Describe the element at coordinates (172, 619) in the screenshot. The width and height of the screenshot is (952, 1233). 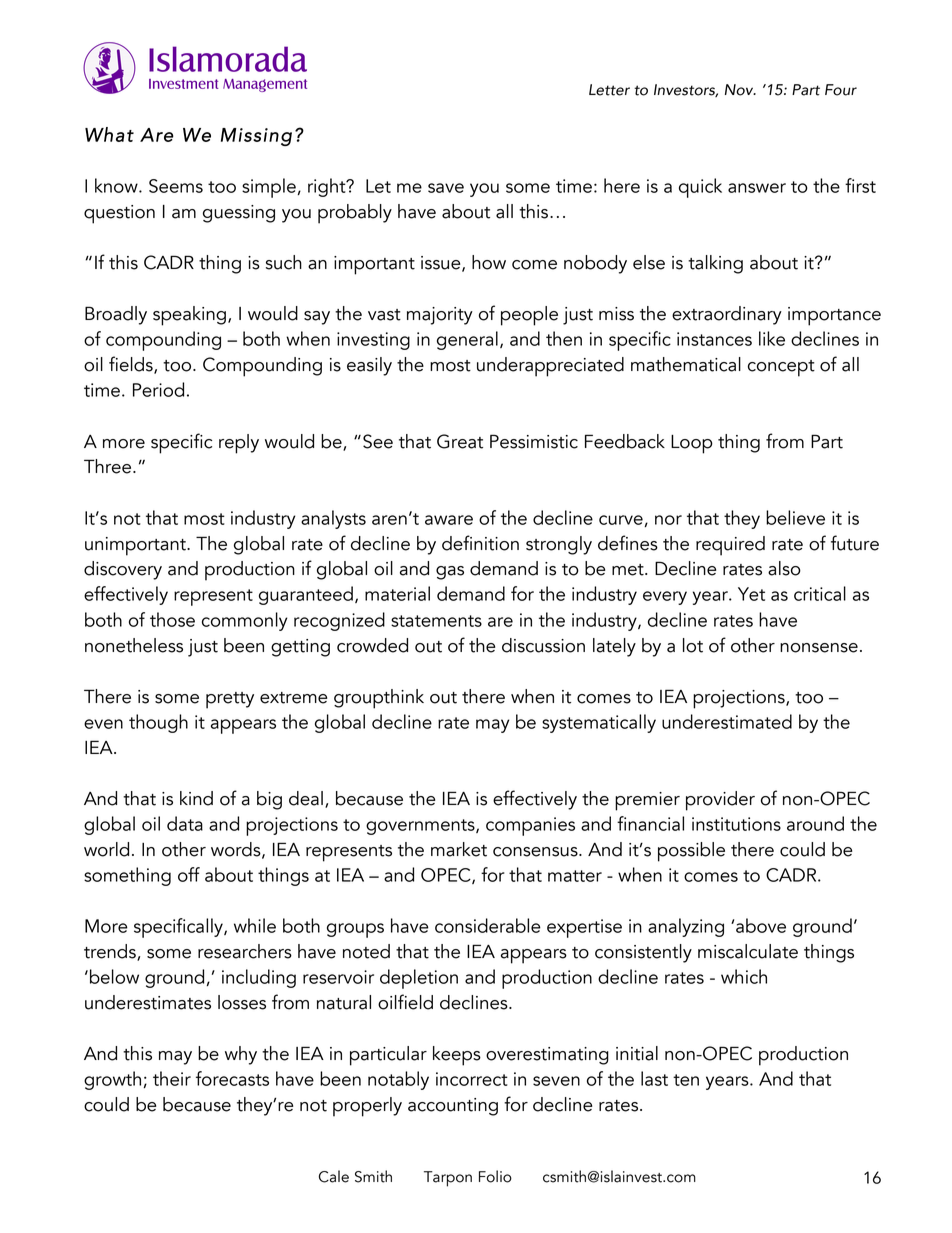
I see `those` at that location.
